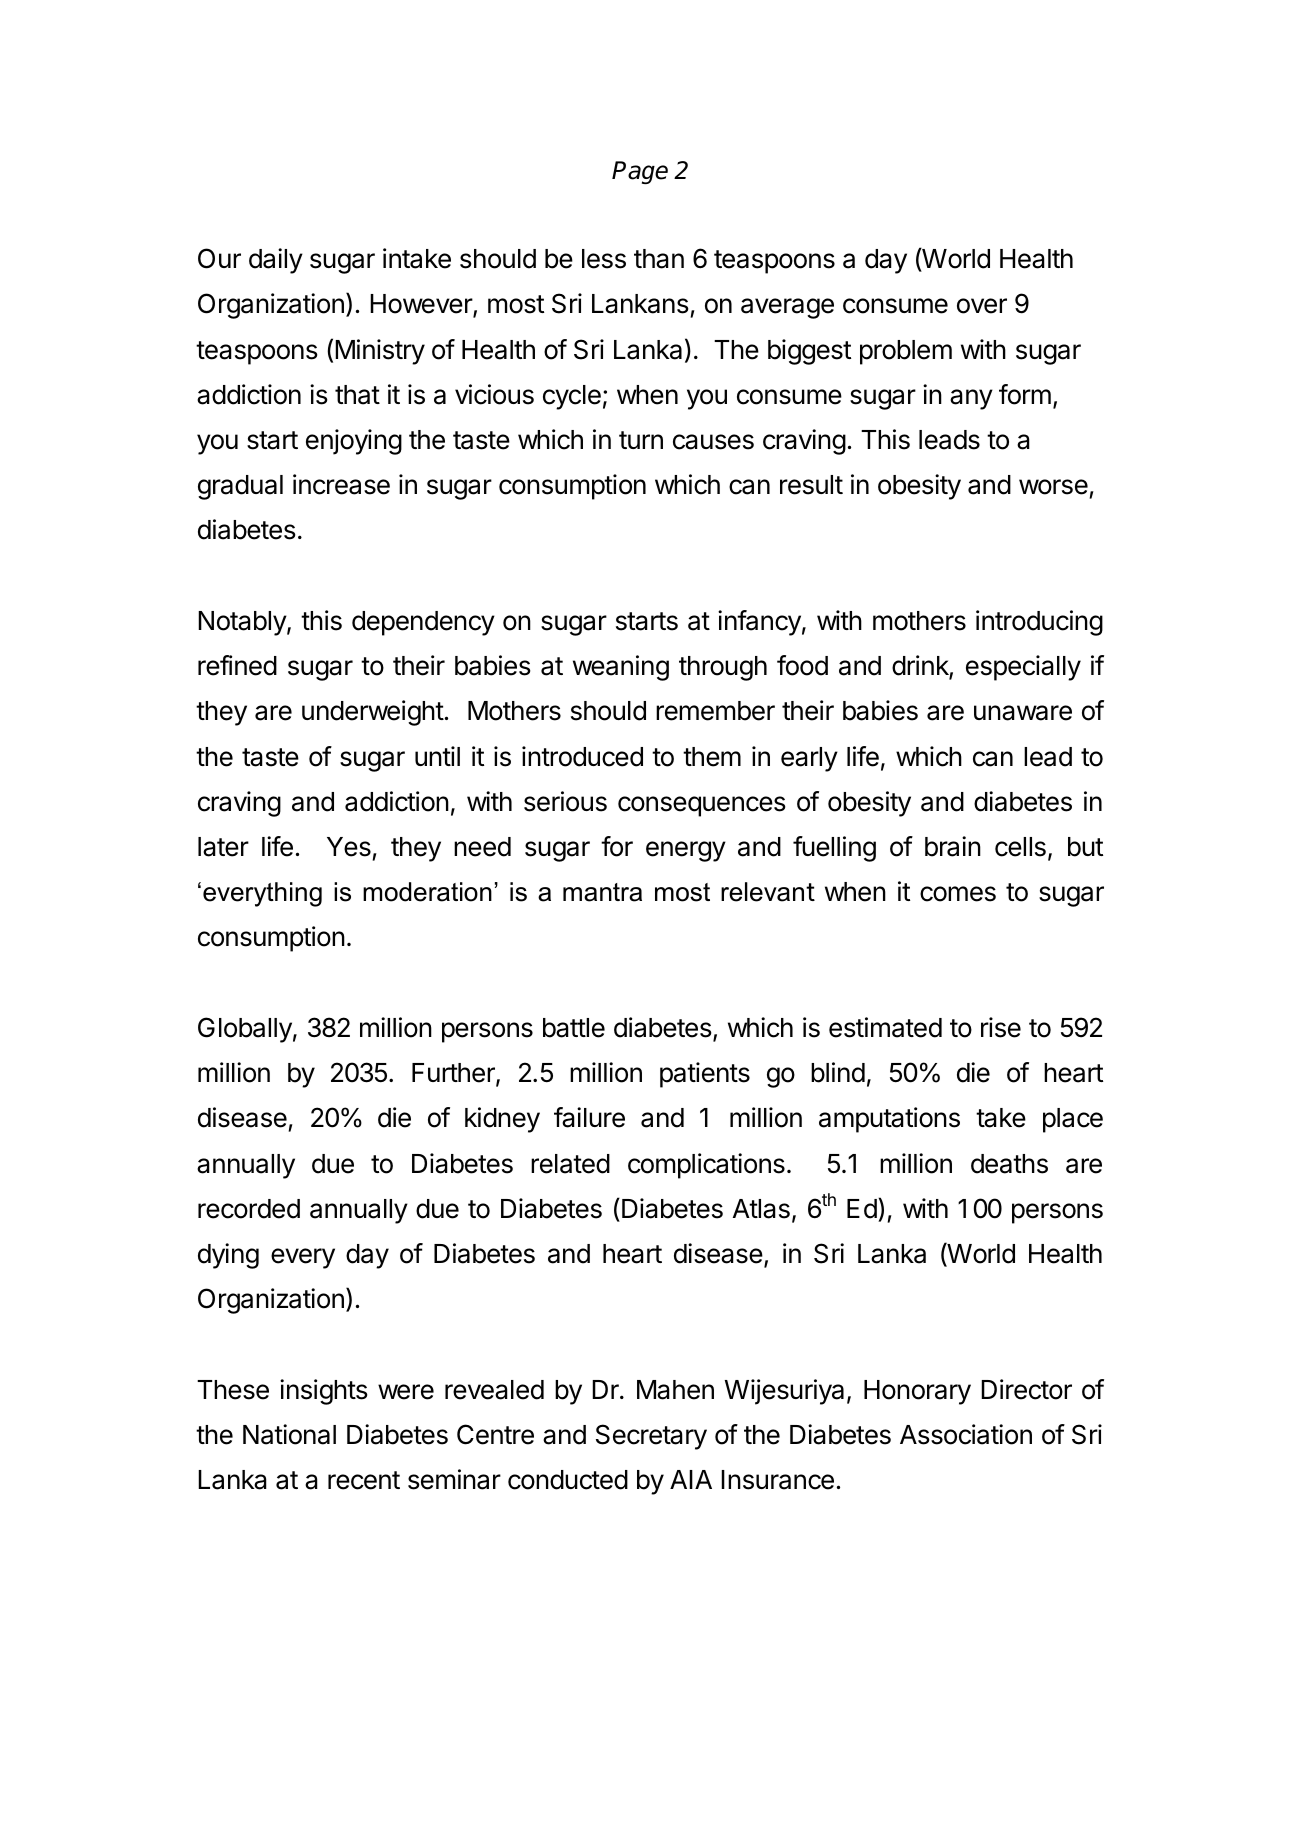 This page has width=1300, height=1840. I want to click on Association, so click(966, 1434).
